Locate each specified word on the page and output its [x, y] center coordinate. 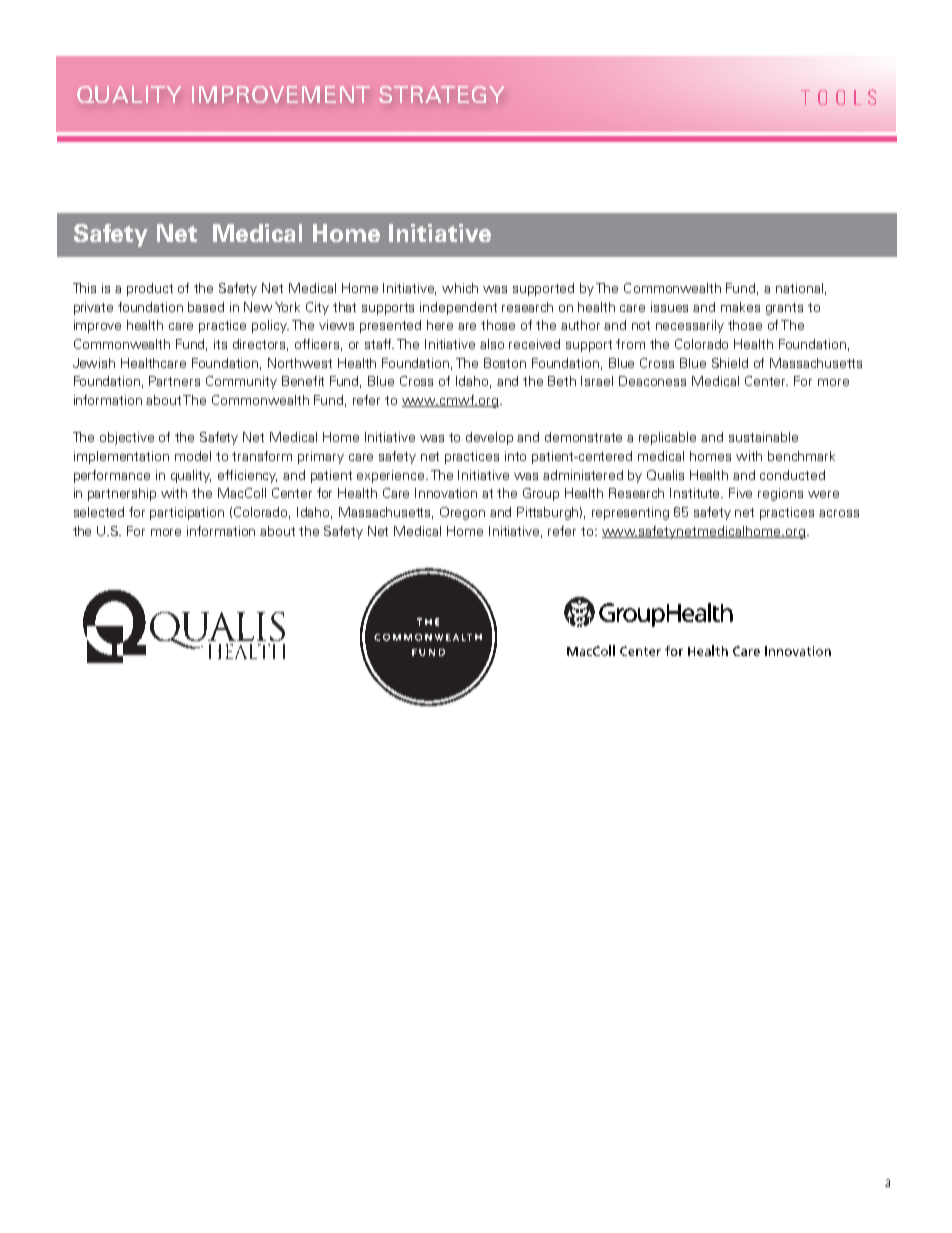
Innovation [446, 493]
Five [740, 493]
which [460, 288]
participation [187, 513]
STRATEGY [441, 94]
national [799, 288]
